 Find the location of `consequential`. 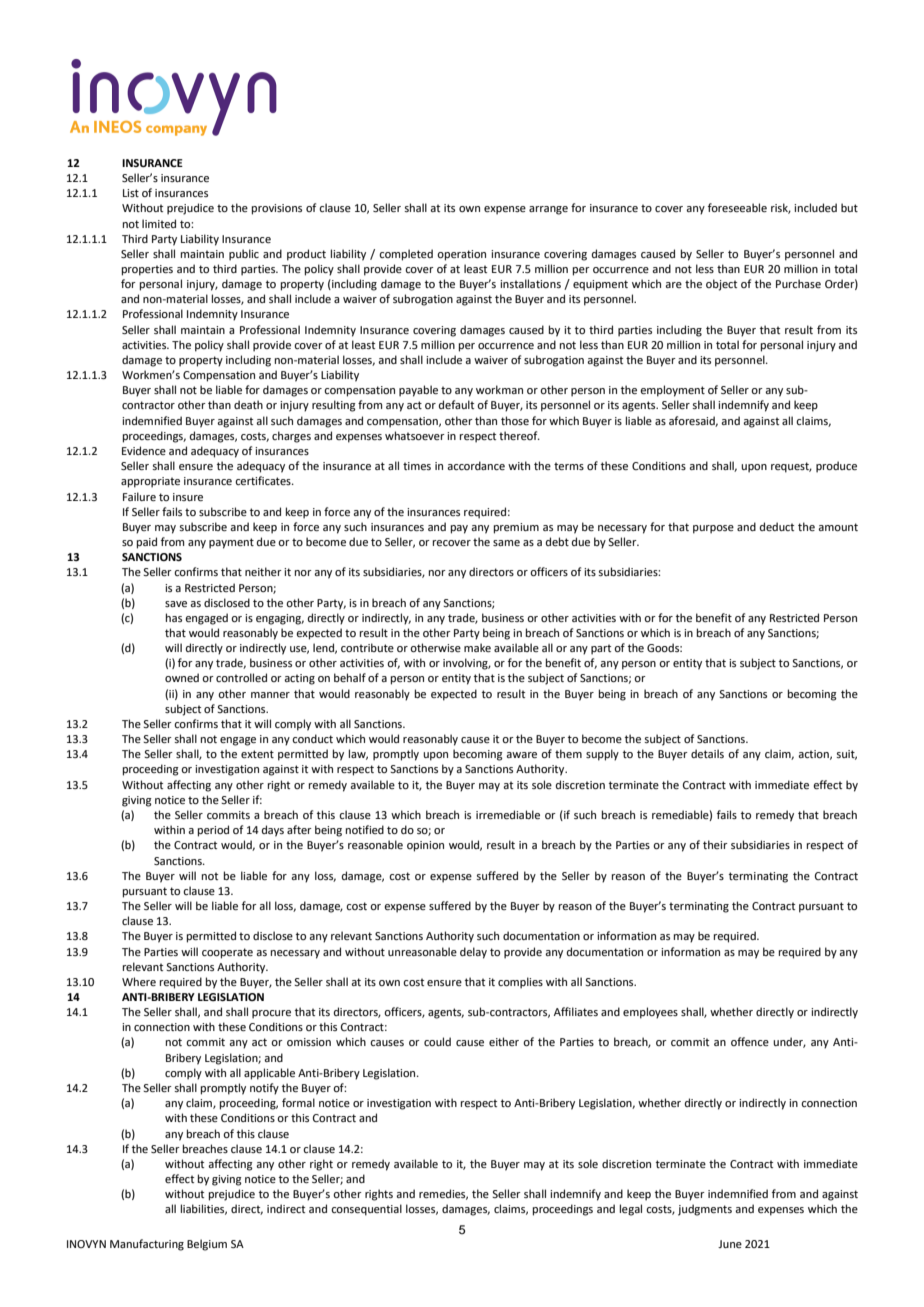

consequential is located at coordinates (366, 1210).
